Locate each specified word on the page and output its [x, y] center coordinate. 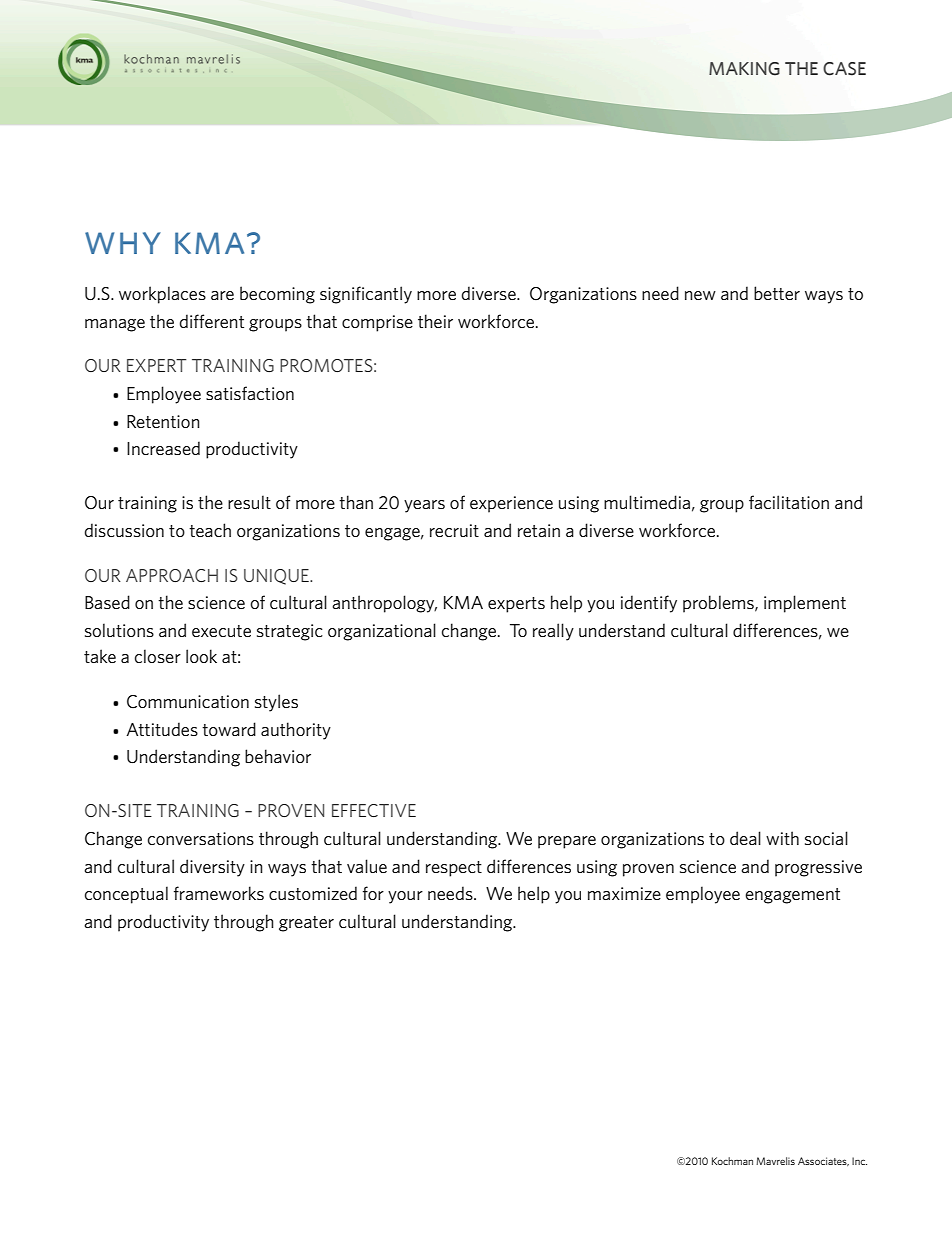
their [435, 321]
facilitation [789, 502]
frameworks [219, 893]
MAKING [744, 69]
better [777, 293]
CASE [844, 69]
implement [805, 604]
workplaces [162, 295]
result [249, 502]
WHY [123, 243]
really [553, 632]
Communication [188, 702]
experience [511, 504]
